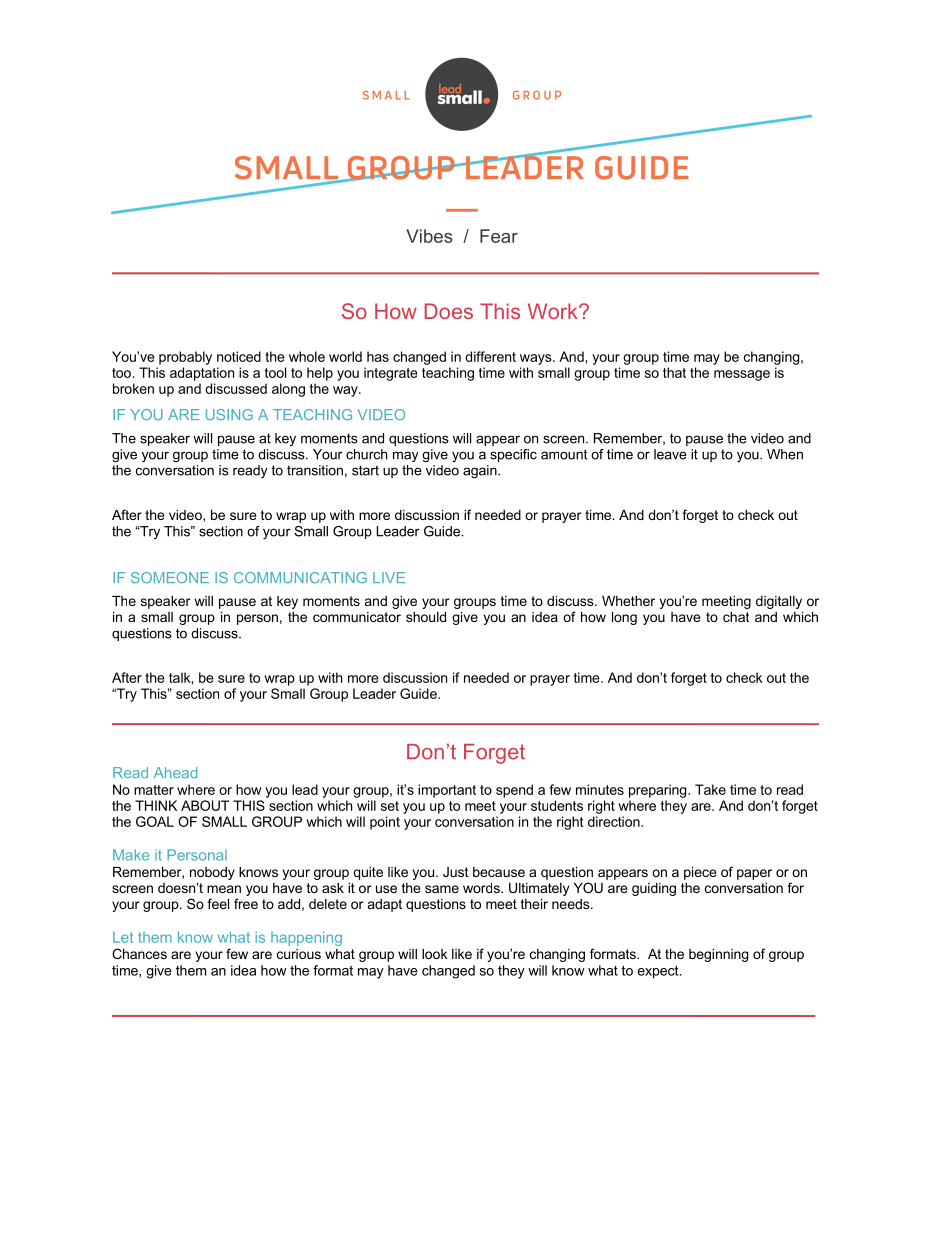 The image size is (952, 1233). Describe the element at coordinates (554, 311) in the image. I see `Work` at that location.
